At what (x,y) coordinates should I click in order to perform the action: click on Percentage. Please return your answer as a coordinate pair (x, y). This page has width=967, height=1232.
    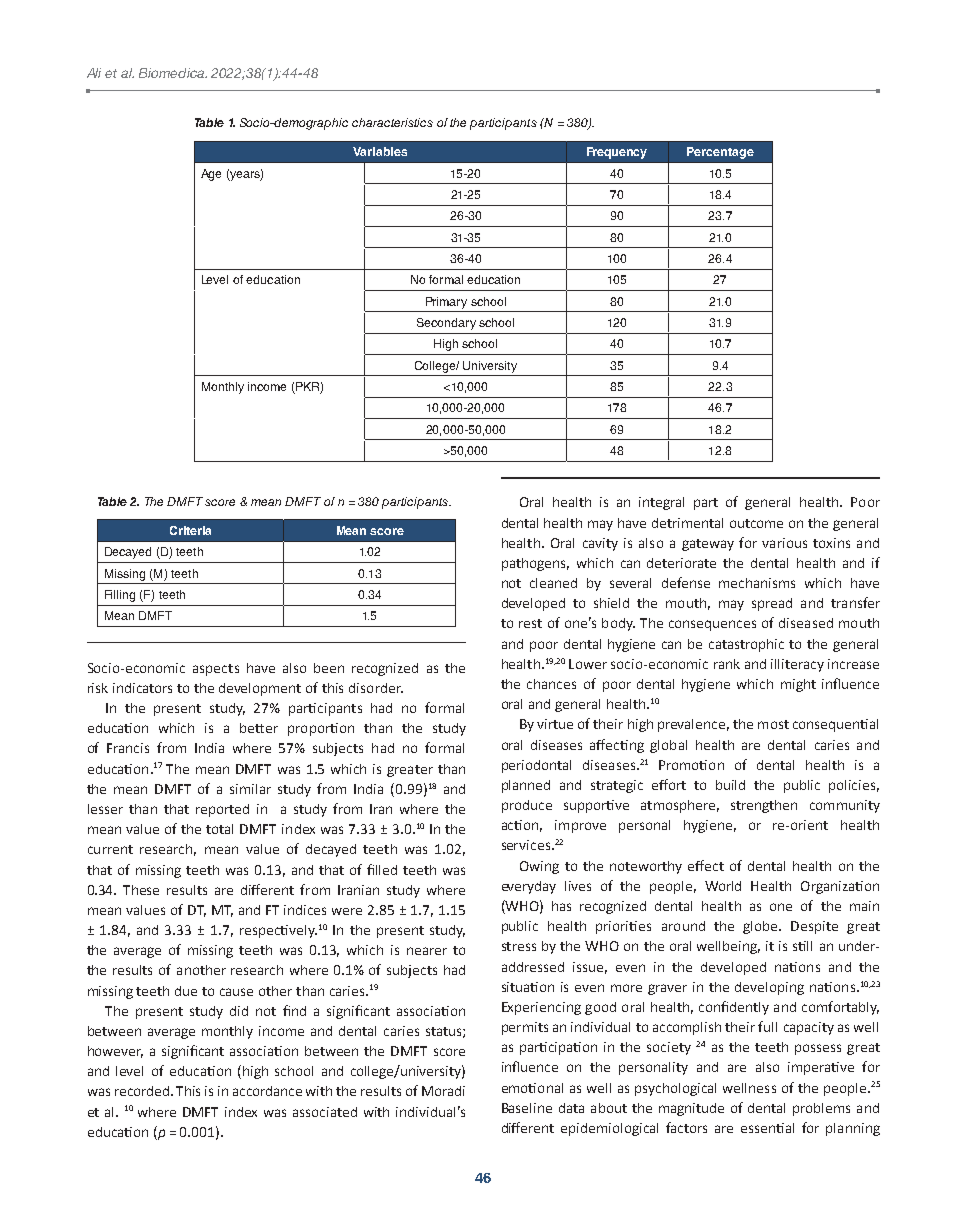
    Looking at the image, I should click on (720, 153).
